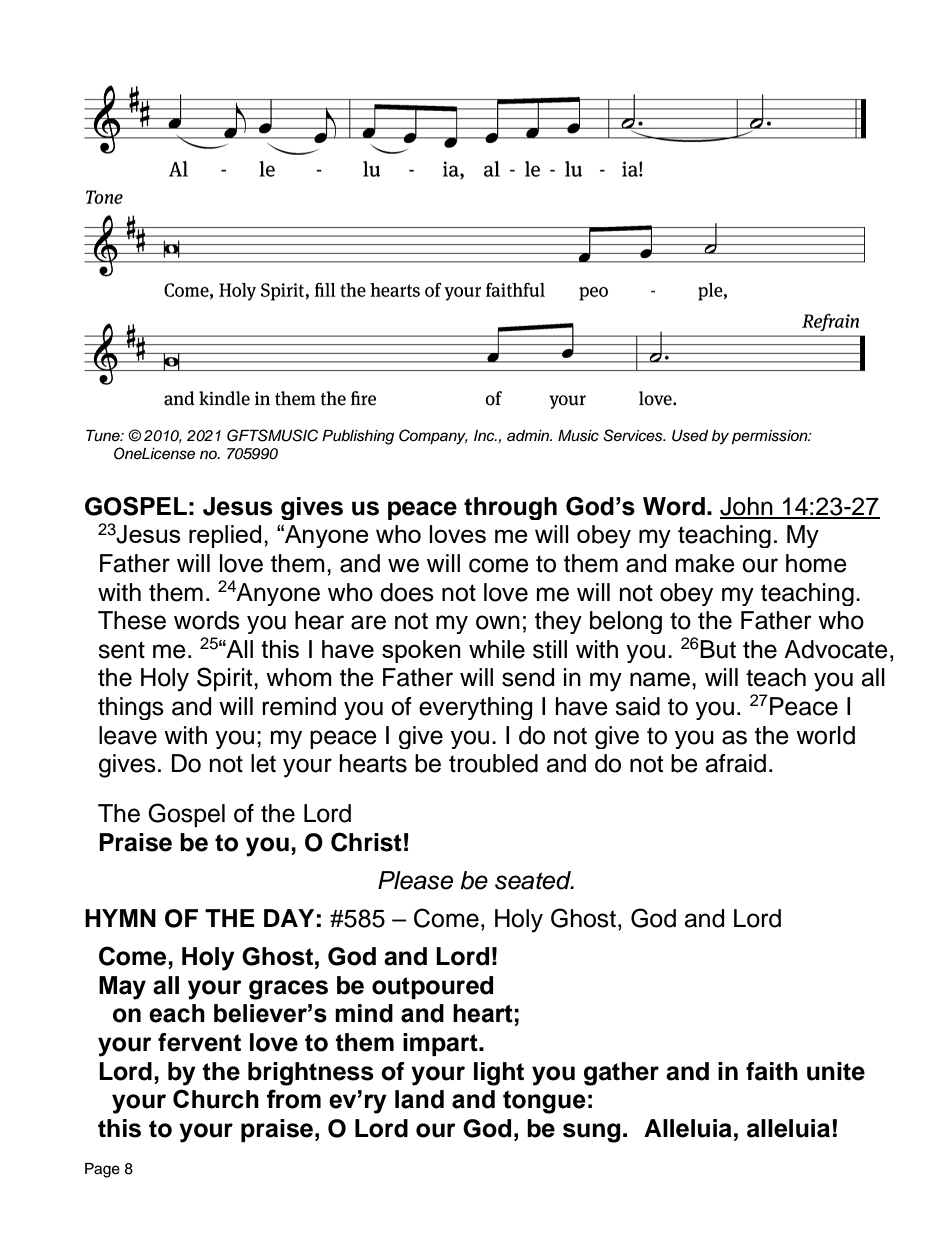  What do you see at coordinates (475, 708) in the page?
I see `everything` at bounding box center [475, 708].
